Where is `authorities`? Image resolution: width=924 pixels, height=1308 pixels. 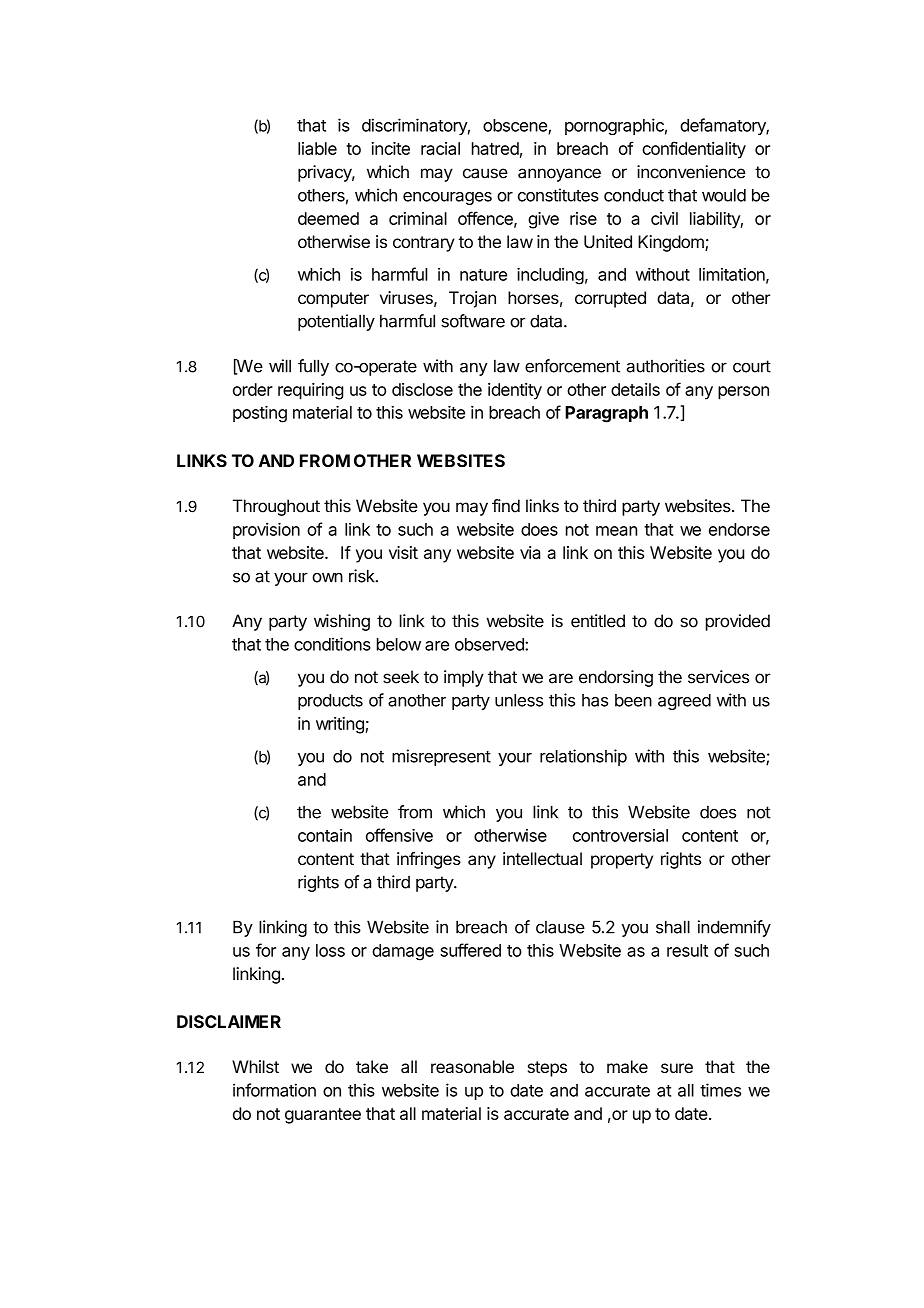 authorities is located at coordinates (665, 366).
